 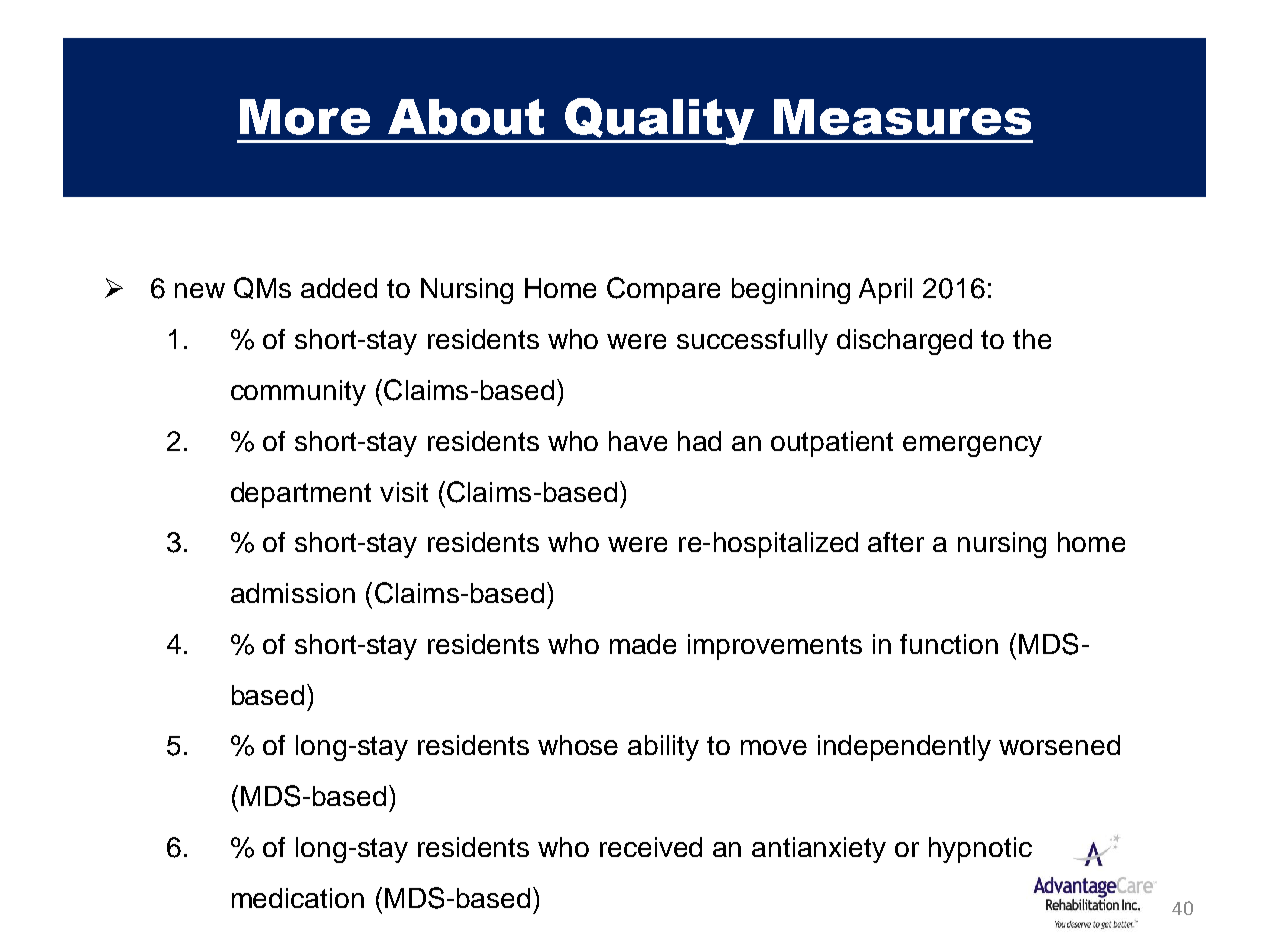 I want to click on medication, so click(x=298, y=898).
